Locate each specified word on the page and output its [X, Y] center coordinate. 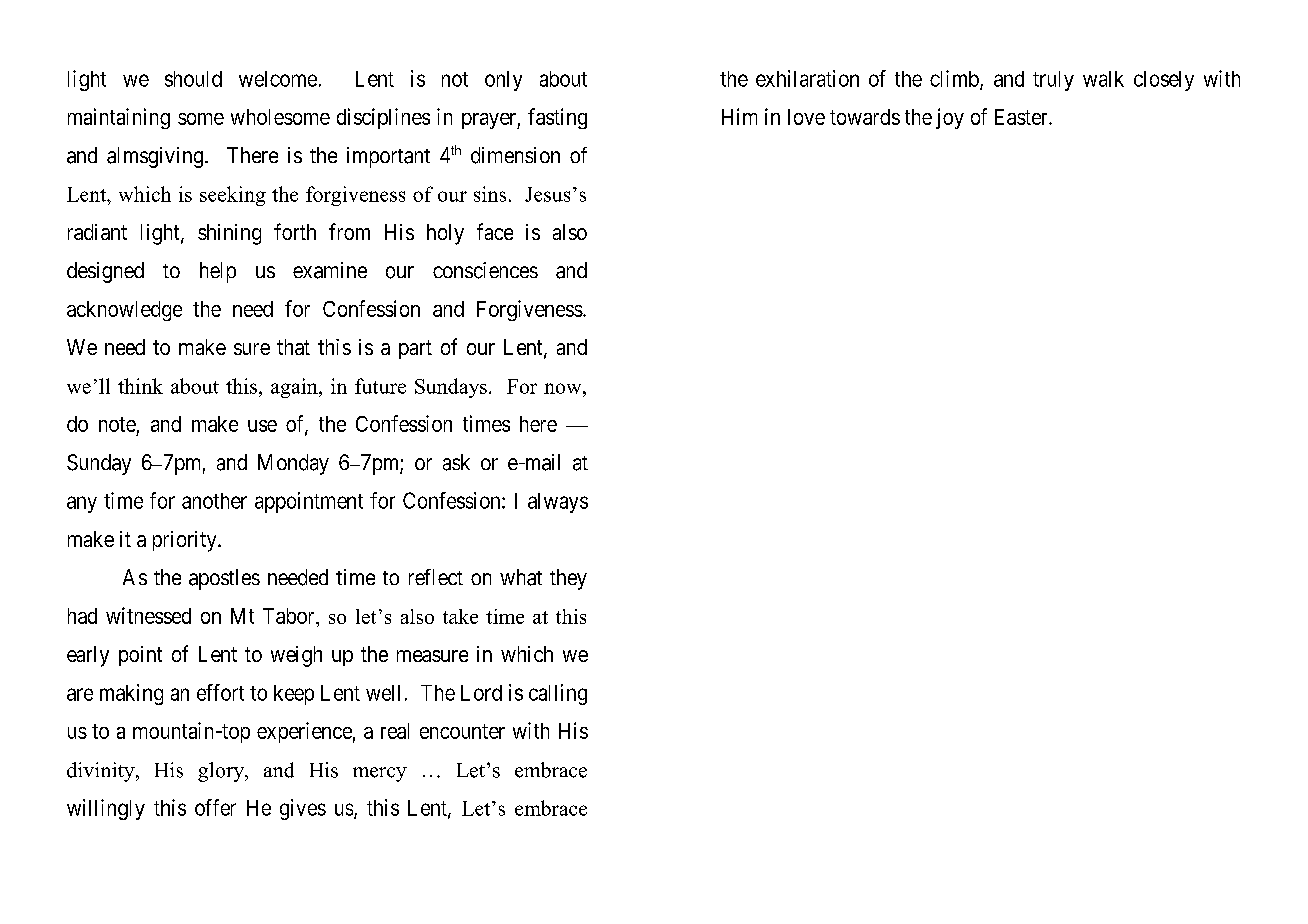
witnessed [148, 615]
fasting [557, 118]
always [558, 503]
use [262, 426]
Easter [1022, 117]
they [568, 579]
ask [456, 462]
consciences [485, 270]
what [521, 577]
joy [950, 118]
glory [222, 772]
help [218, 272]
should [193, 79]
